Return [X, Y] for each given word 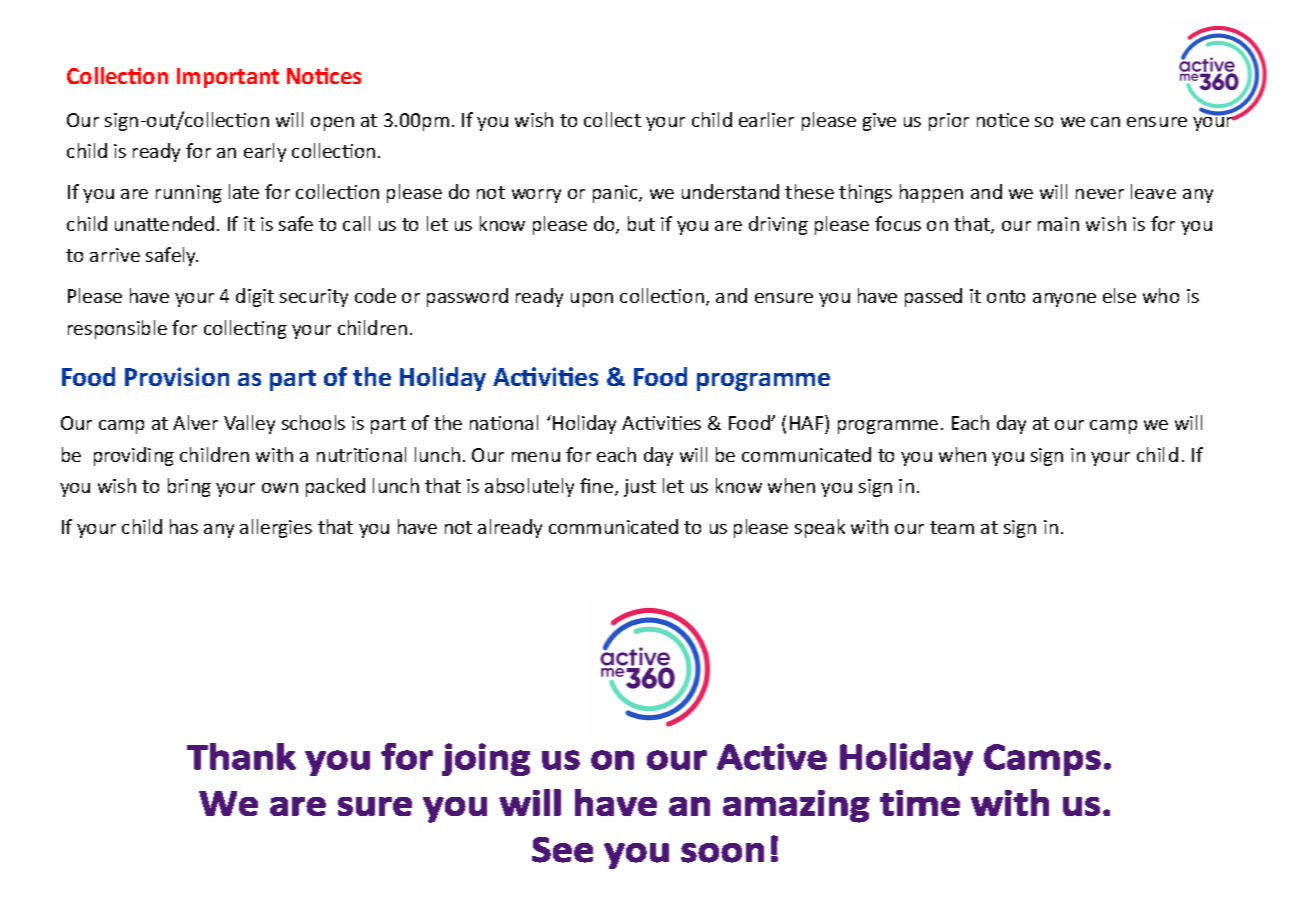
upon [592, 300]
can [1105, 122]
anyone [1064, 300]
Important [228, 78]
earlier [766, 119]
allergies [276, 528]
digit [255, 297]
